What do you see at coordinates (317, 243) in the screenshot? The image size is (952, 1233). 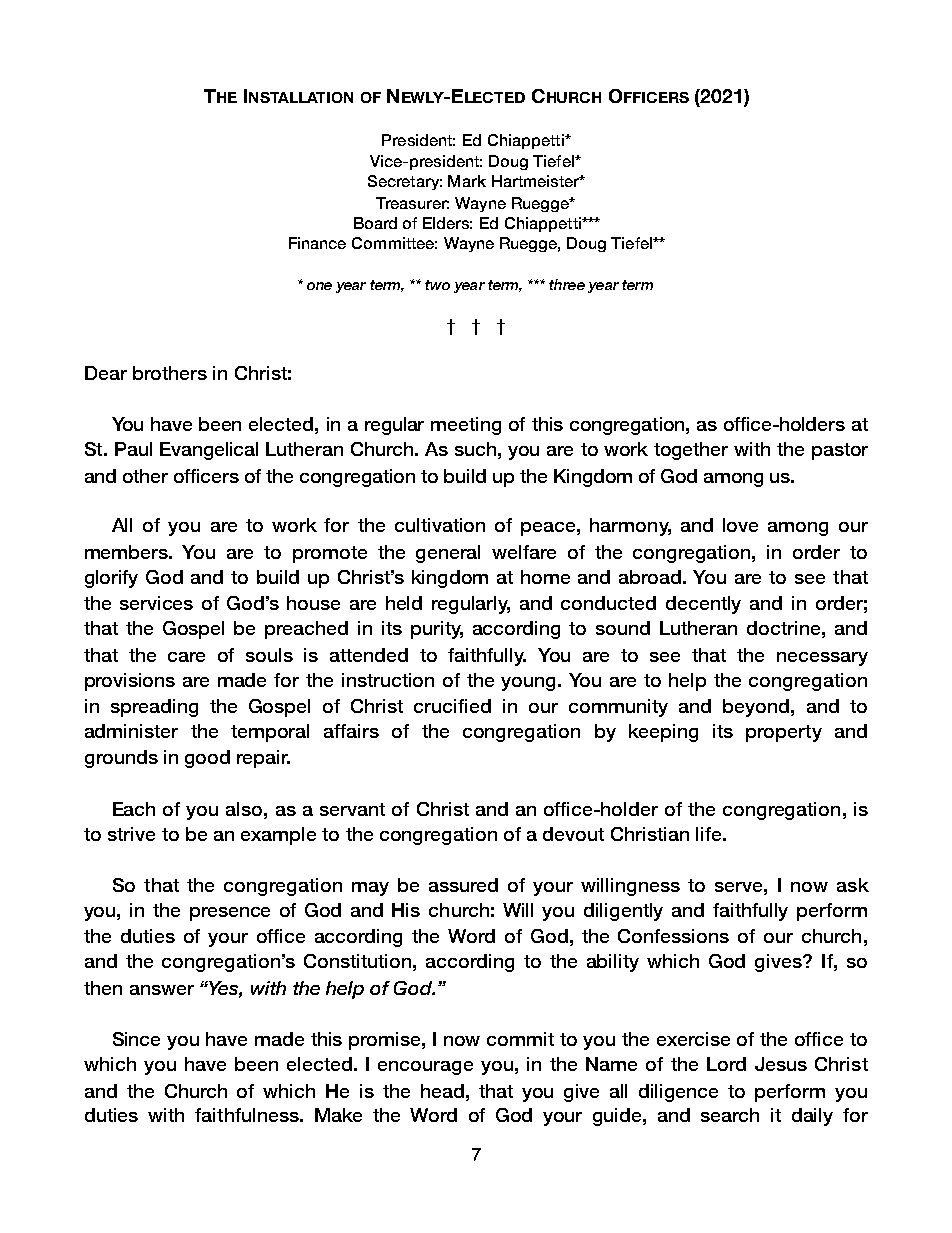 I see `Finance` at bounding box center [317, 243].
